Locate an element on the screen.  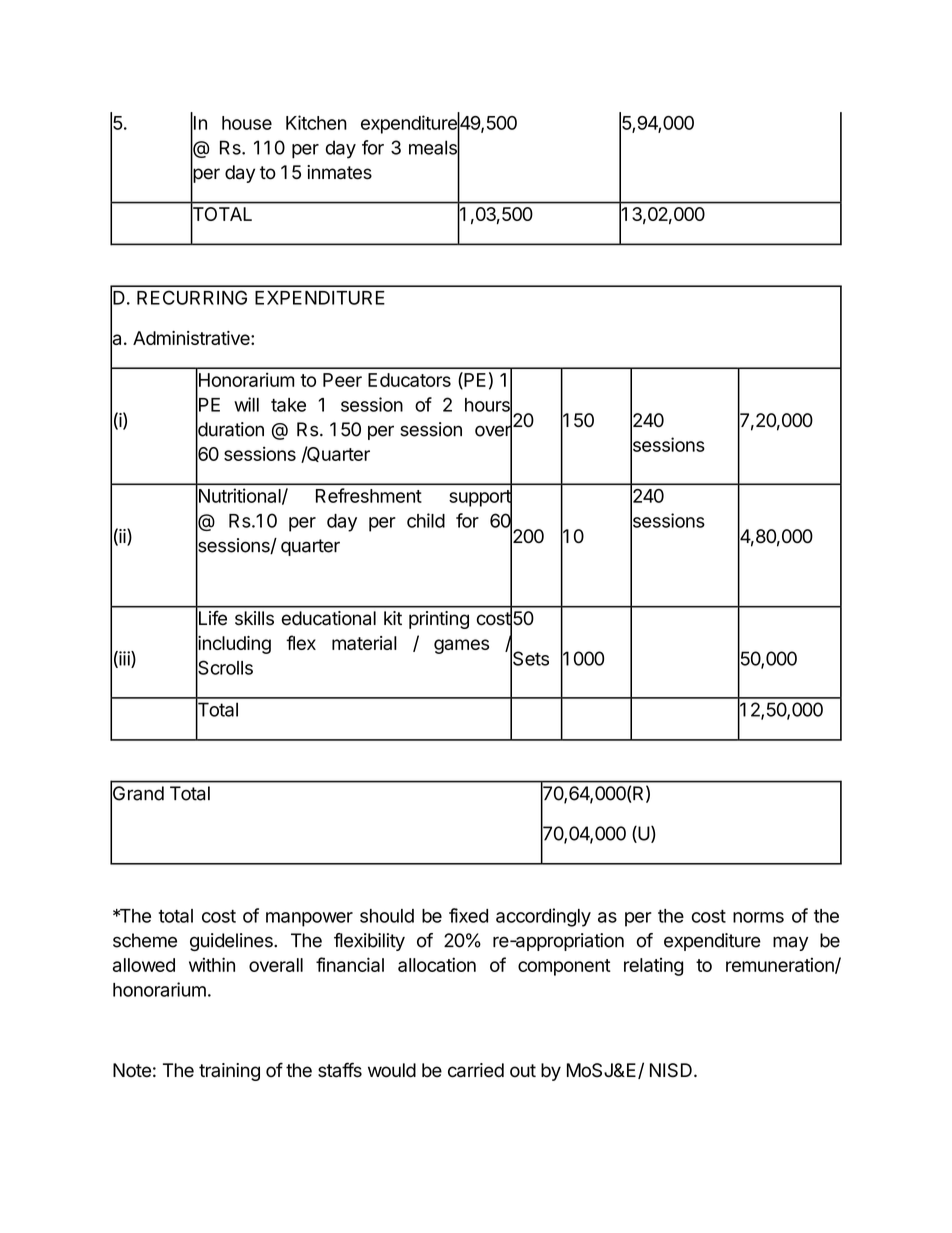
relating is located at coordinates (653, 967).
